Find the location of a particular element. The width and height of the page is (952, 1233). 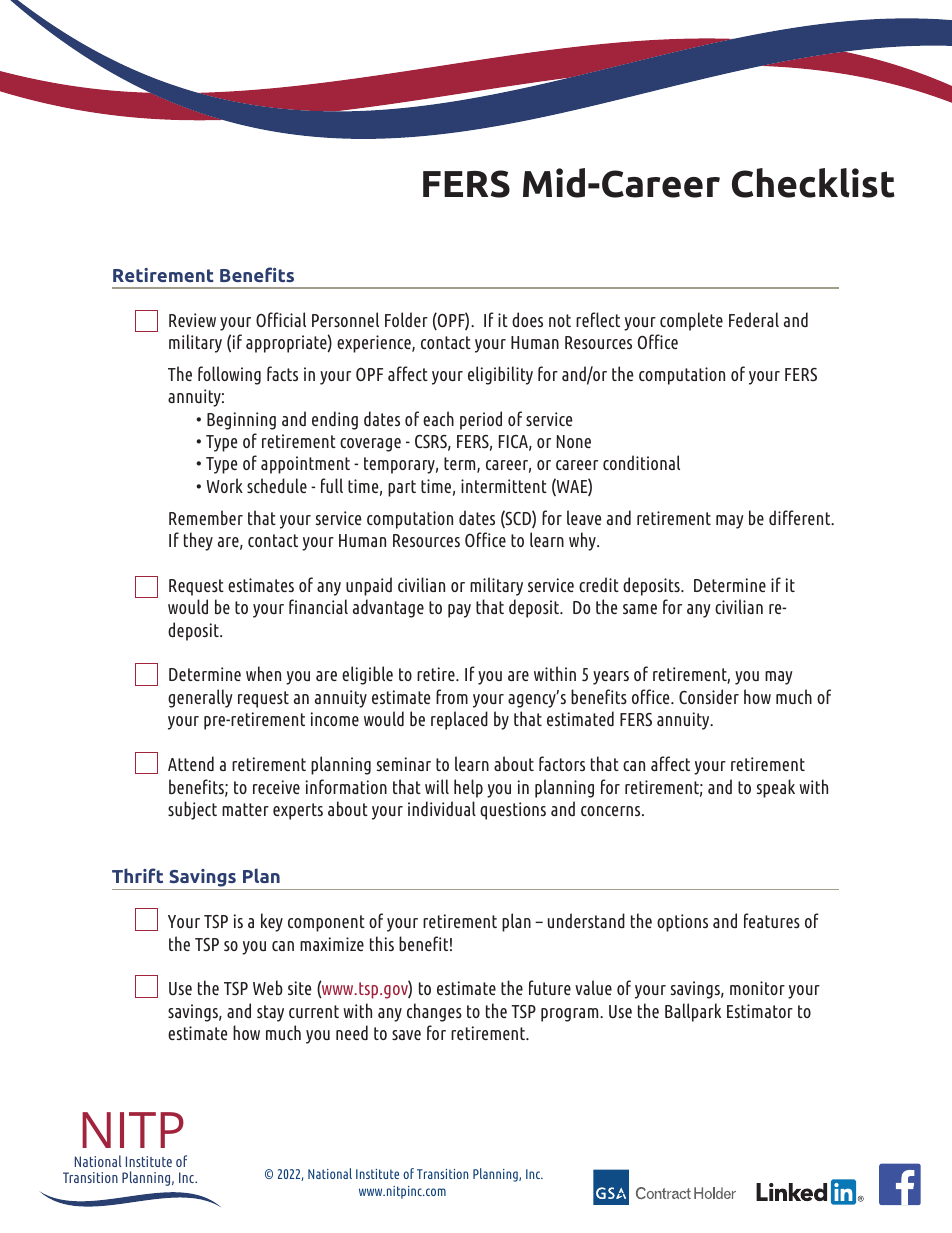

period is located at coordinates (481, 420).
